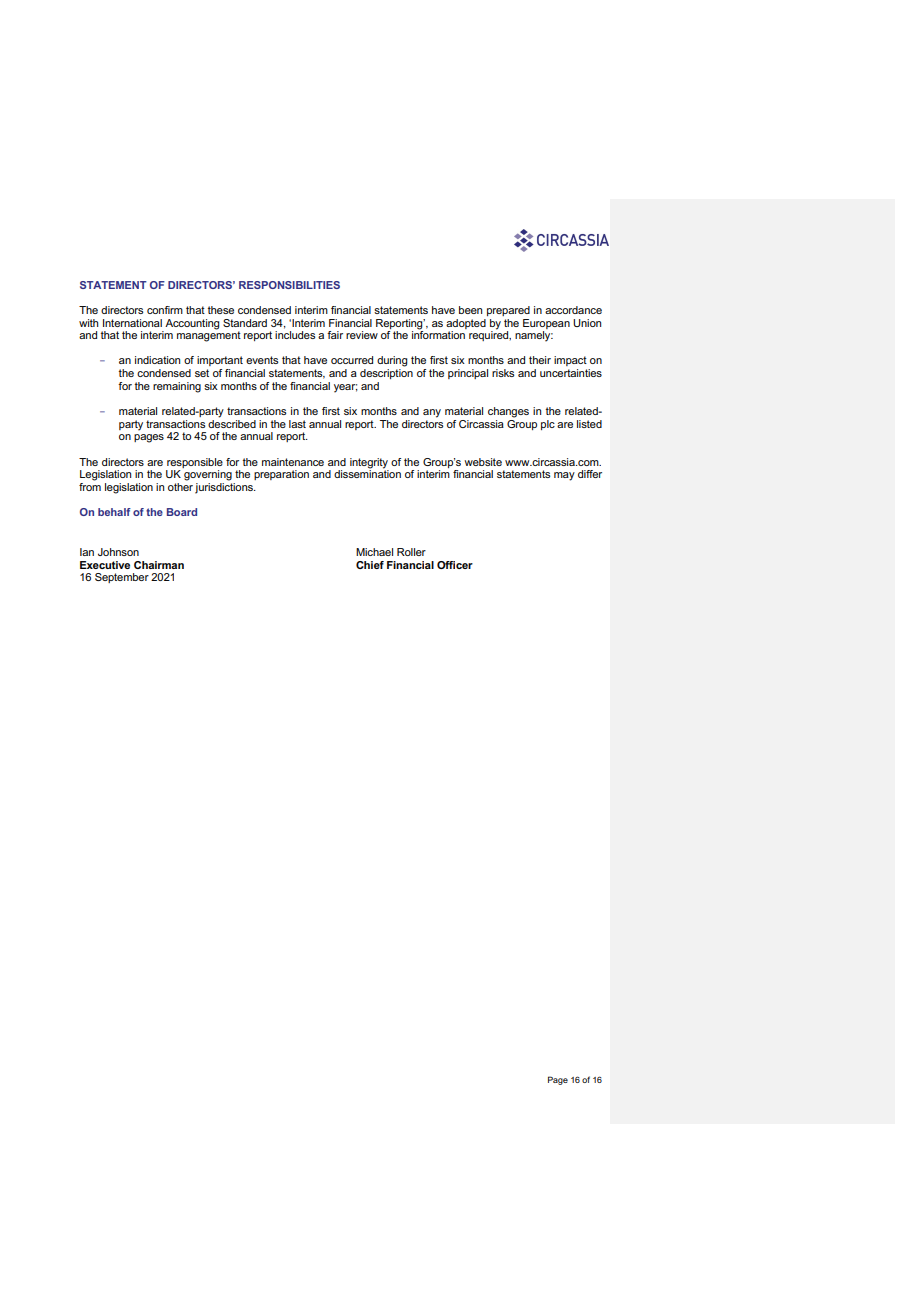  What do you see at coordinates (503, 373) in the page?
I see `risks` at bounding box center [503, 373].
